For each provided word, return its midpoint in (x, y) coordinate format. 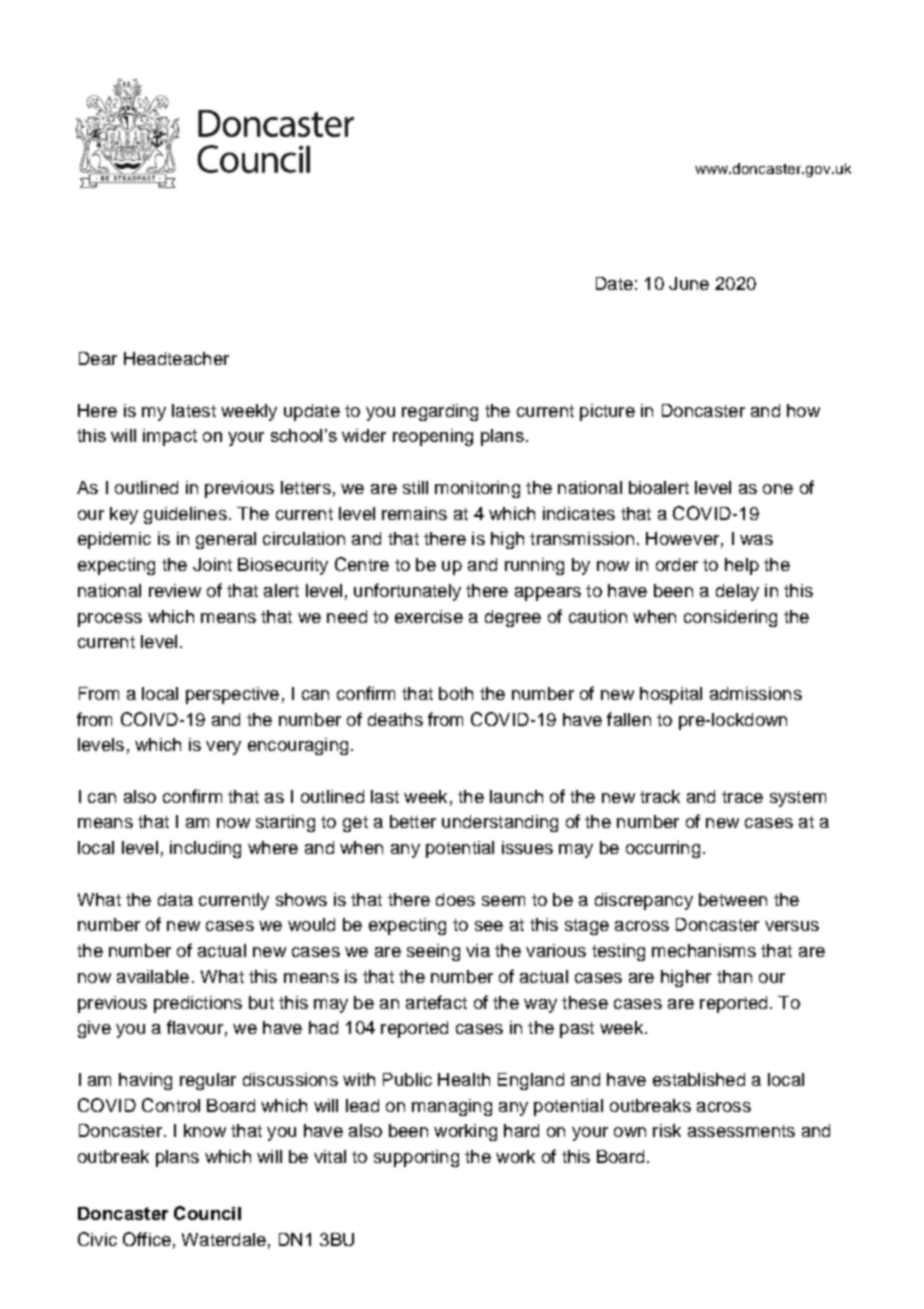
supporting (416, 1158)
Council (207, 1213)
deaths (395, 719)
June (689, 283)
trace (742, 797)
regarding (440, 412)
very (223, 748)
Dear (98, 358)
